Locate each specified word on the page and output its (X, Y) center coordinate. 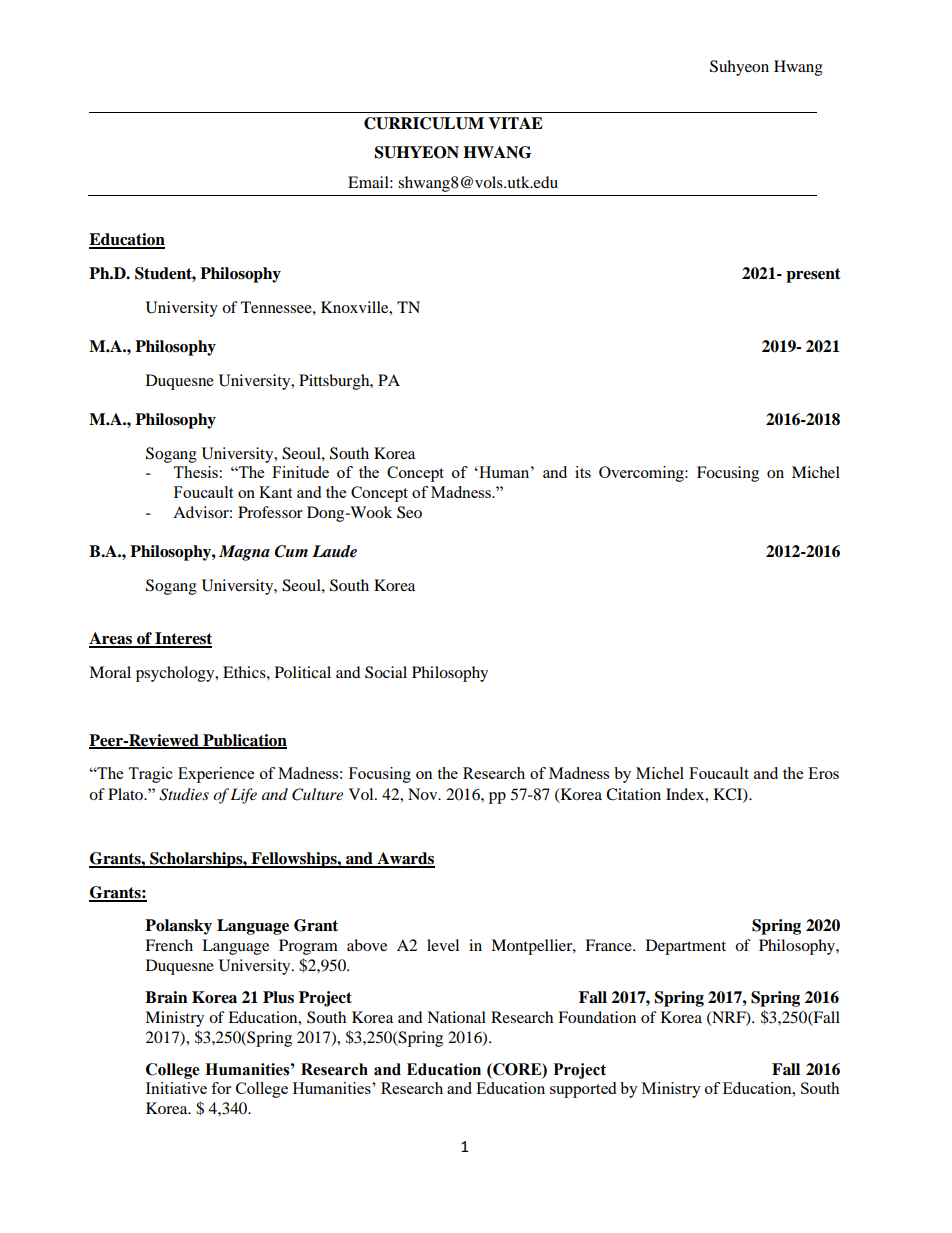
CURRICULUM (424, 123)
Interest (182, 639)
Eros (823, 773)
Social (386, 672)
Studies (184, 794)
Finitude (300, 472)
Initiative (176, 1088)
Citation (633, 794)
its (583, 472)
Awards (405, 859)
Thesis (195, 472)
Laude (334, 551)
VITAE (515, 123)
